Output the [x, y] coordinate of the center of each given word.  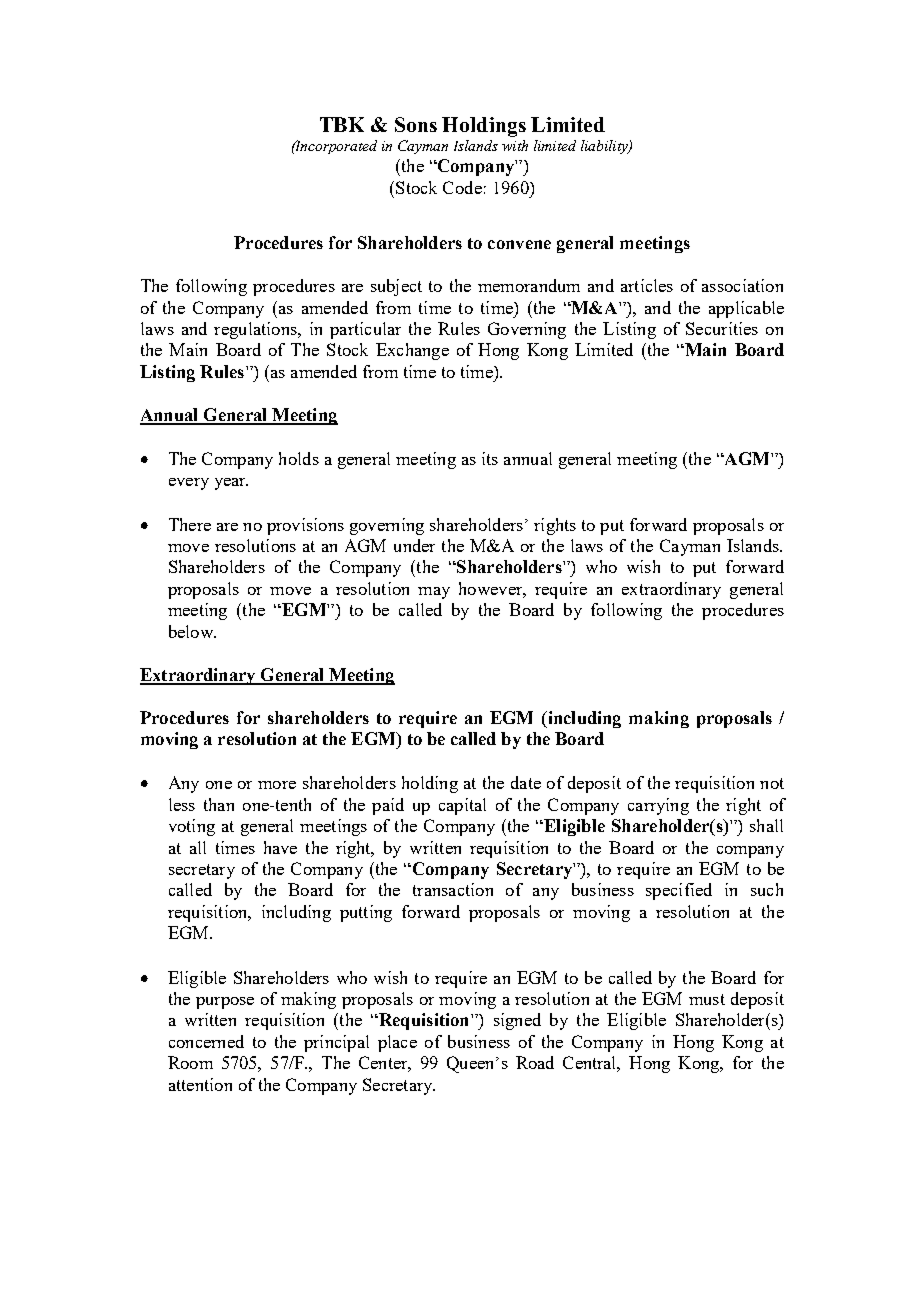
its [490, 458]
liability [605, 147]
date [526, 782]
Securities [722, 328]
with [515, 145]
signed [517, 1021]
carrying [658, 806]
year [231, 484]
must [707, 999]
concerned [206, 1041]
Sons [416, 124]
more [277, 785]
